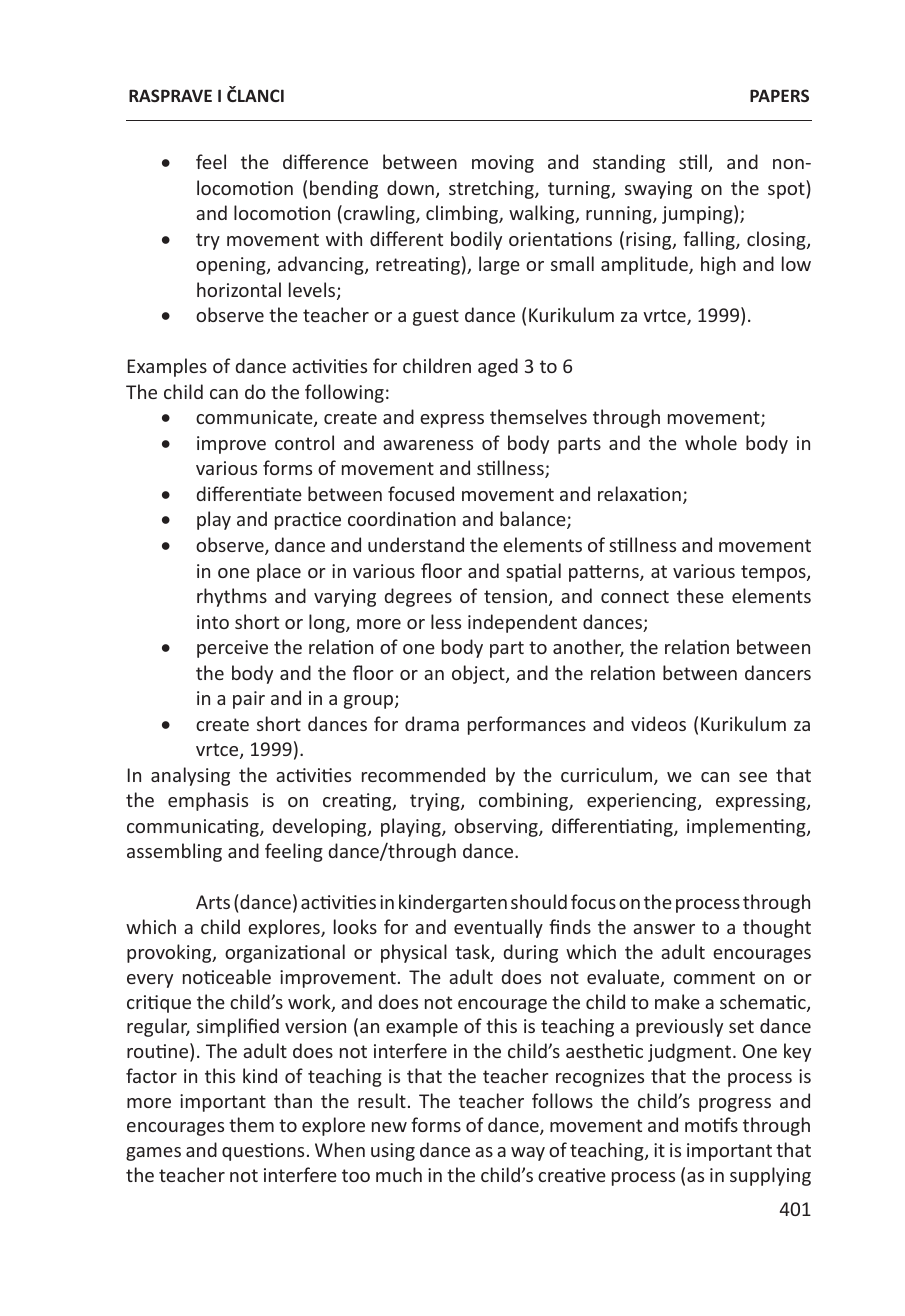 The width and height of the image is (905, 1316). What do you see at coordinates (503, 164) in the image?
I see `moving` at bounding box center [503, 164].
